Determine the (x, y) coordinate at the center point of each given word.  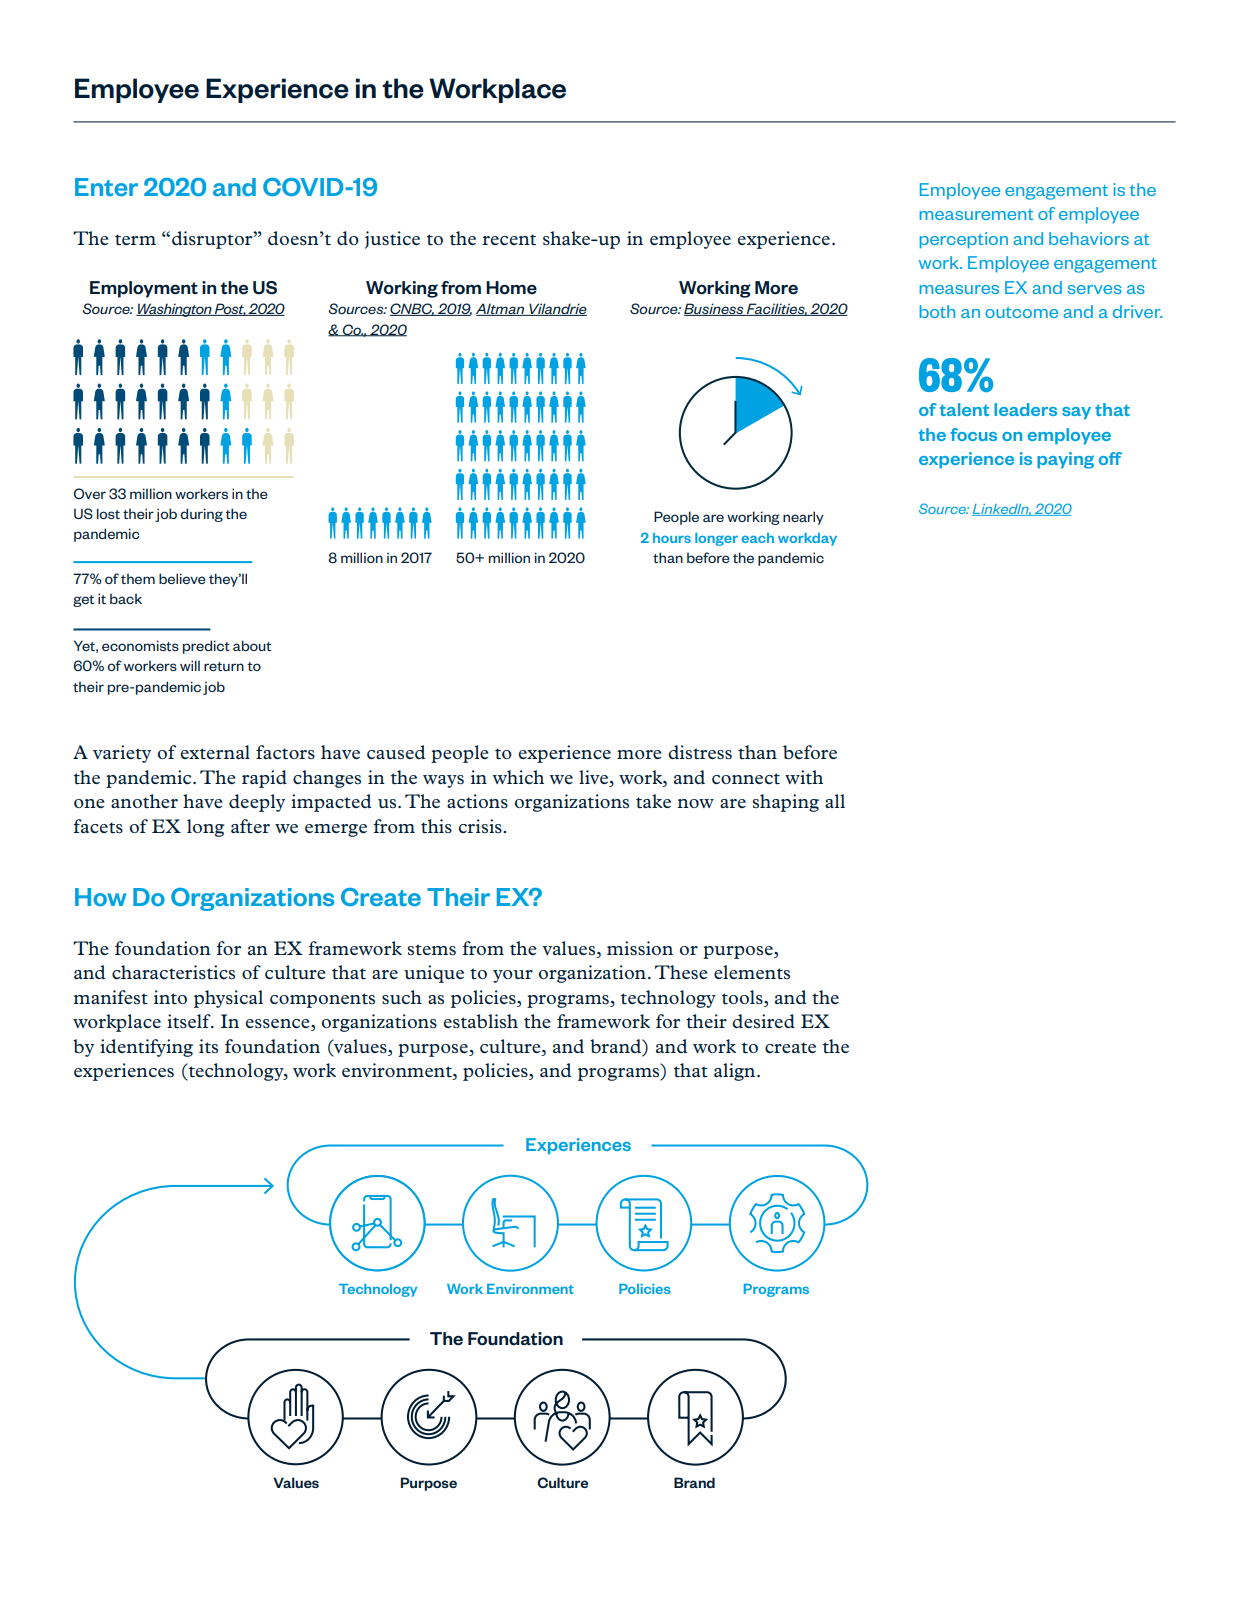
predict (206, 647)
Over (90, 493)
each (757, 538)
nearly (803, 518)
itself (190, 1021)
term (135, 240)
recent (509, 240)
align (736, 1072)
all (835, 801)
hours (672, 538)
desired (763, 1021)
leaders (1025, 409)
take (653, 801)
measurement (976, 214)
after (250, 826)
